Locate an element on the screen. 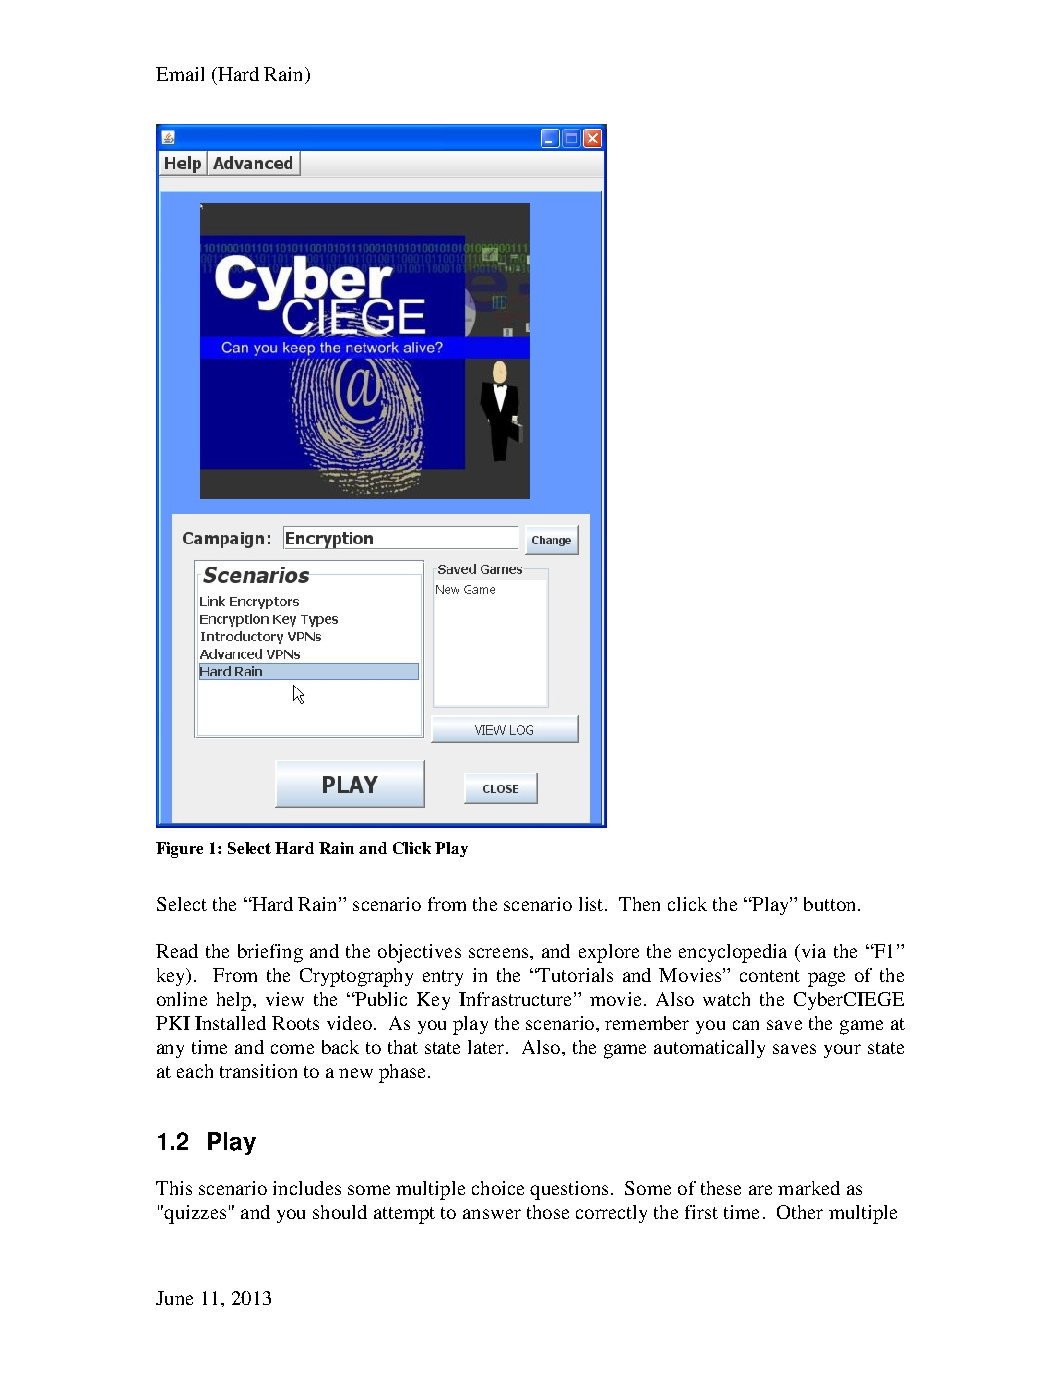  list is located at coordinates (592, 904).
